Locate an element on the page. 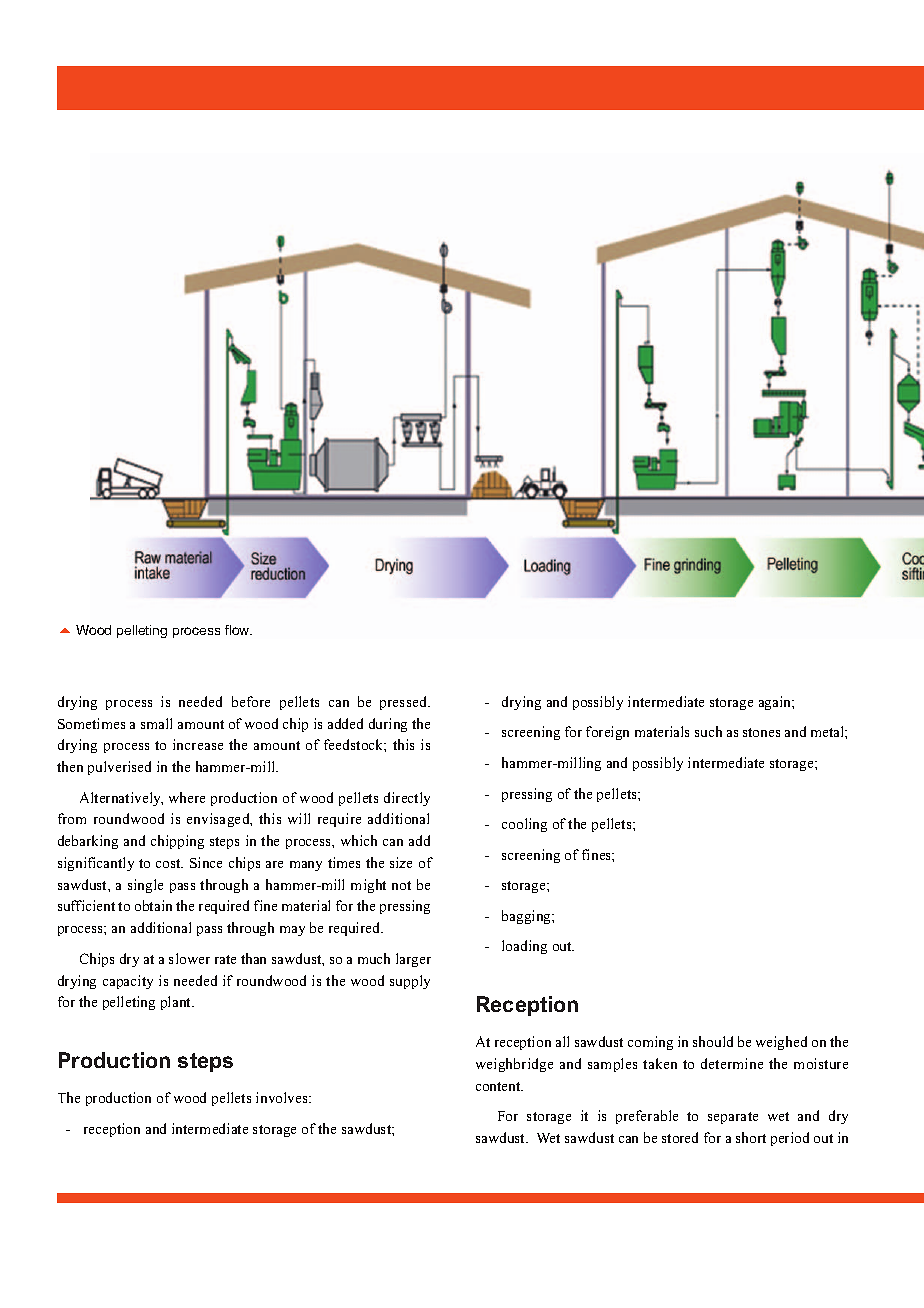 This image has height=1308, width=924. flow is located at coordinates (238, 630).
